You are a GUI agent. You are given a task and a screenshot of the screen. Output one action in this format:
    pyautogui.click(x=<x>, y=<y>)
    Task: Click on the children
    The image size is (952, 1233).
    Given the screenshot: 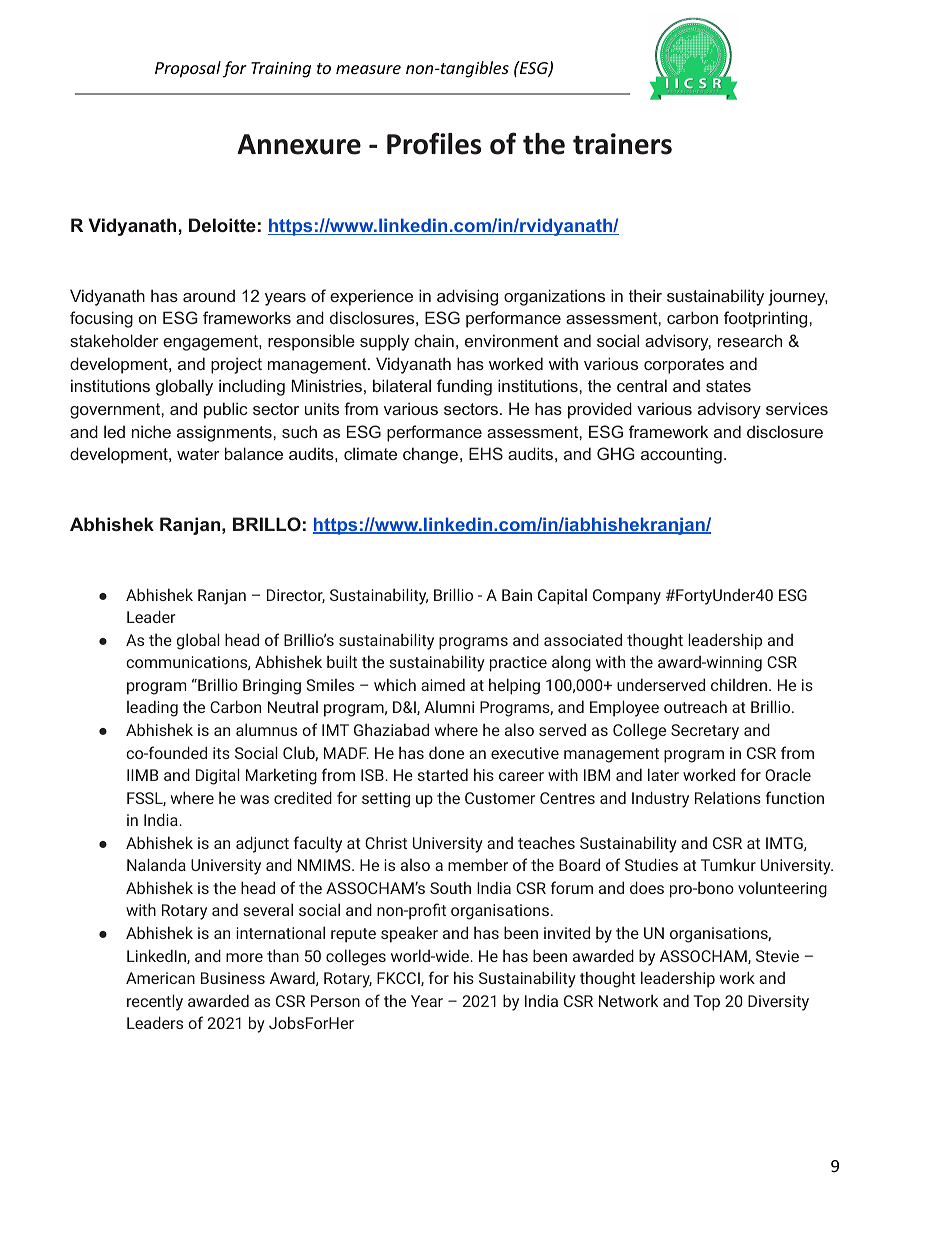 What is the action you would take?
    pyautogui.click(x=740, y=684)
